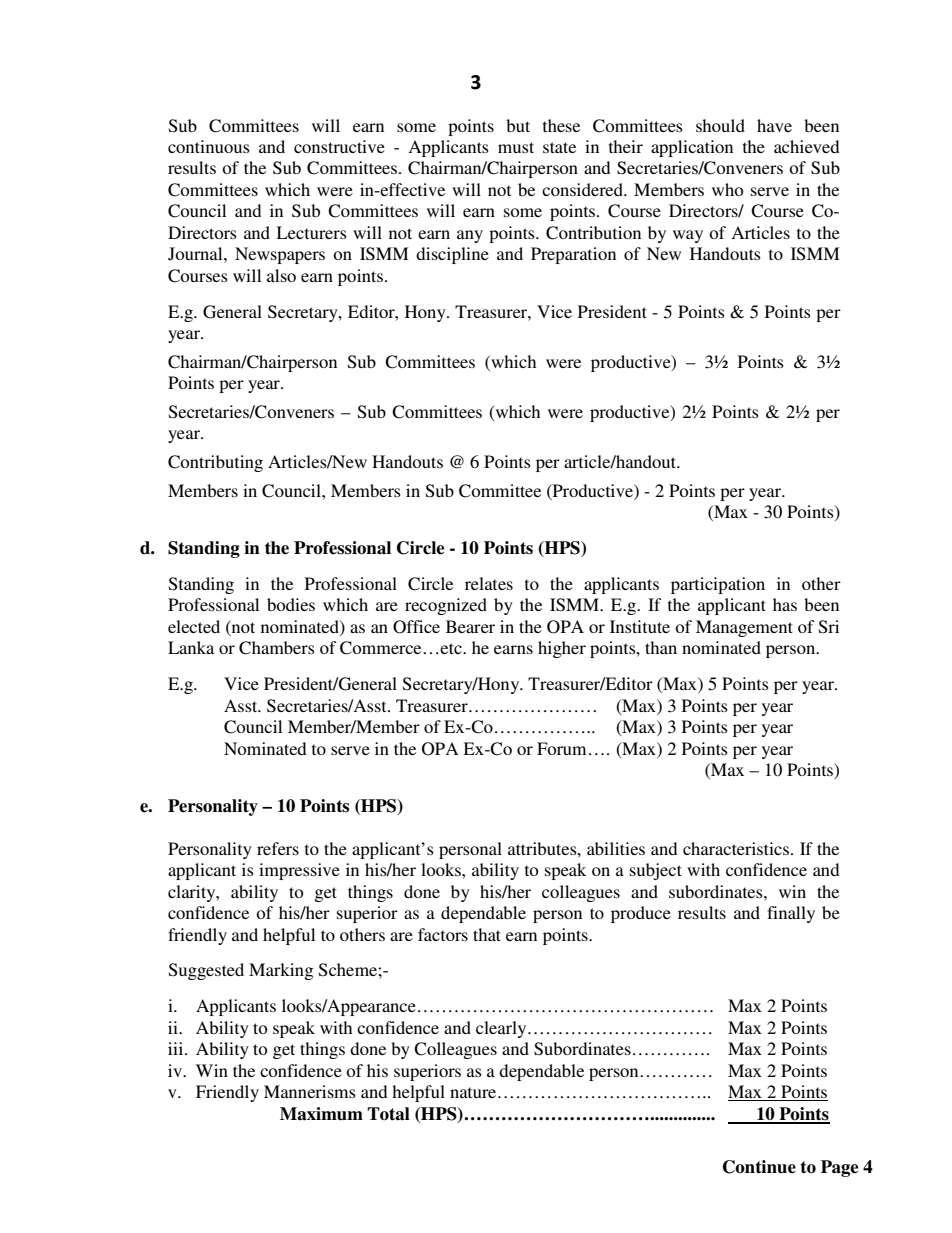 This image has height=1233, width=952. What do you see at coordinates (277, 648) in the image?
I see `Chambers` at bounding box center [277, 648].
